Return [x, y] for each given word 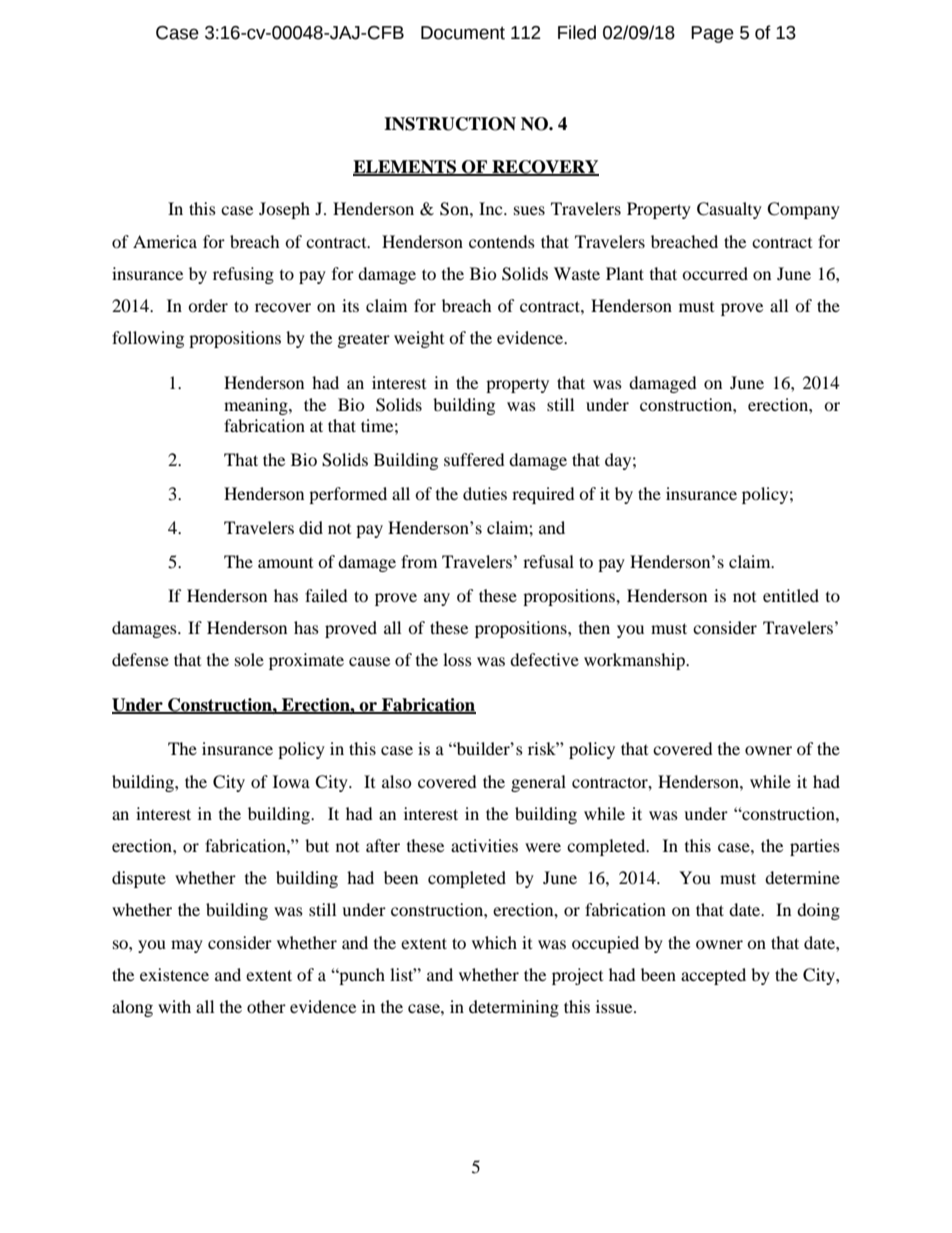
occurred [715, 273]
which [494, 942]
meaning [257, 406]
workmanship [635, 661]
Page [712, 34]
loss [457, 659]
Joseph [284, 210]
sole [249, 659]
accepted [713, 976]
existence [174, 974]
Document [463, 33]
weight [419, 339]
